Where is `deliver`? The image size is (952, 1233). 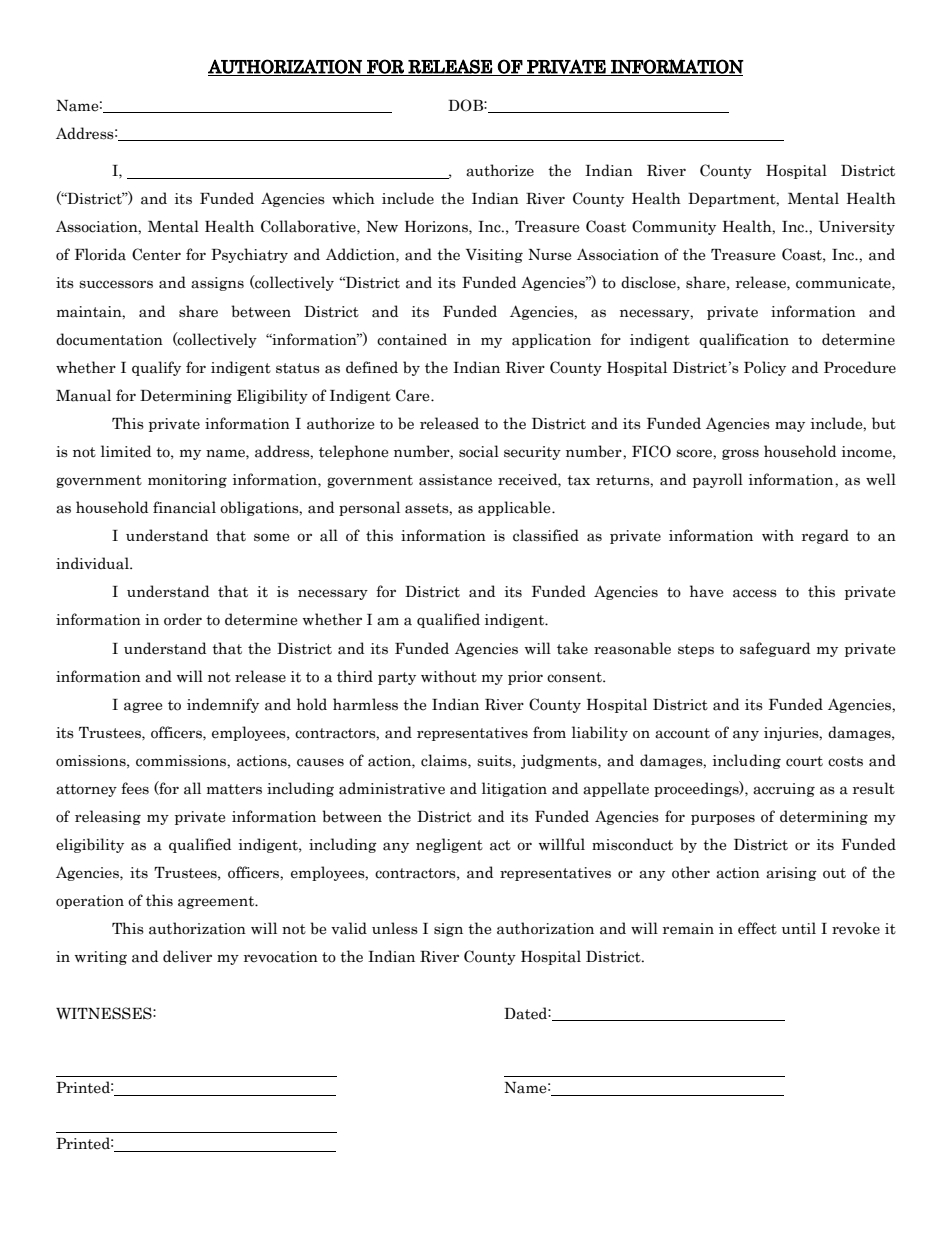
deliver is located at coordinates (187, 956).
